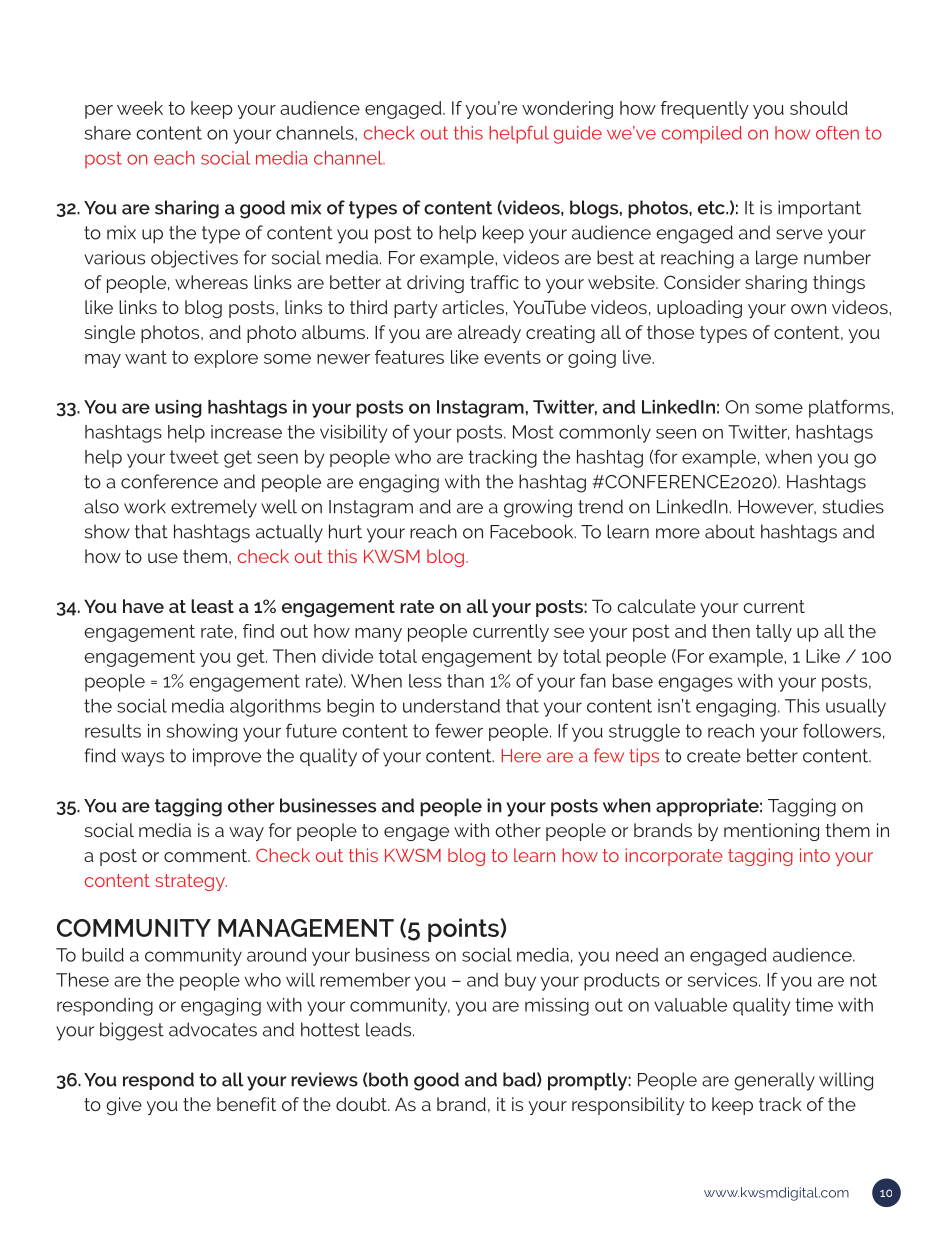  I want to click on work, so click(145, 506).
